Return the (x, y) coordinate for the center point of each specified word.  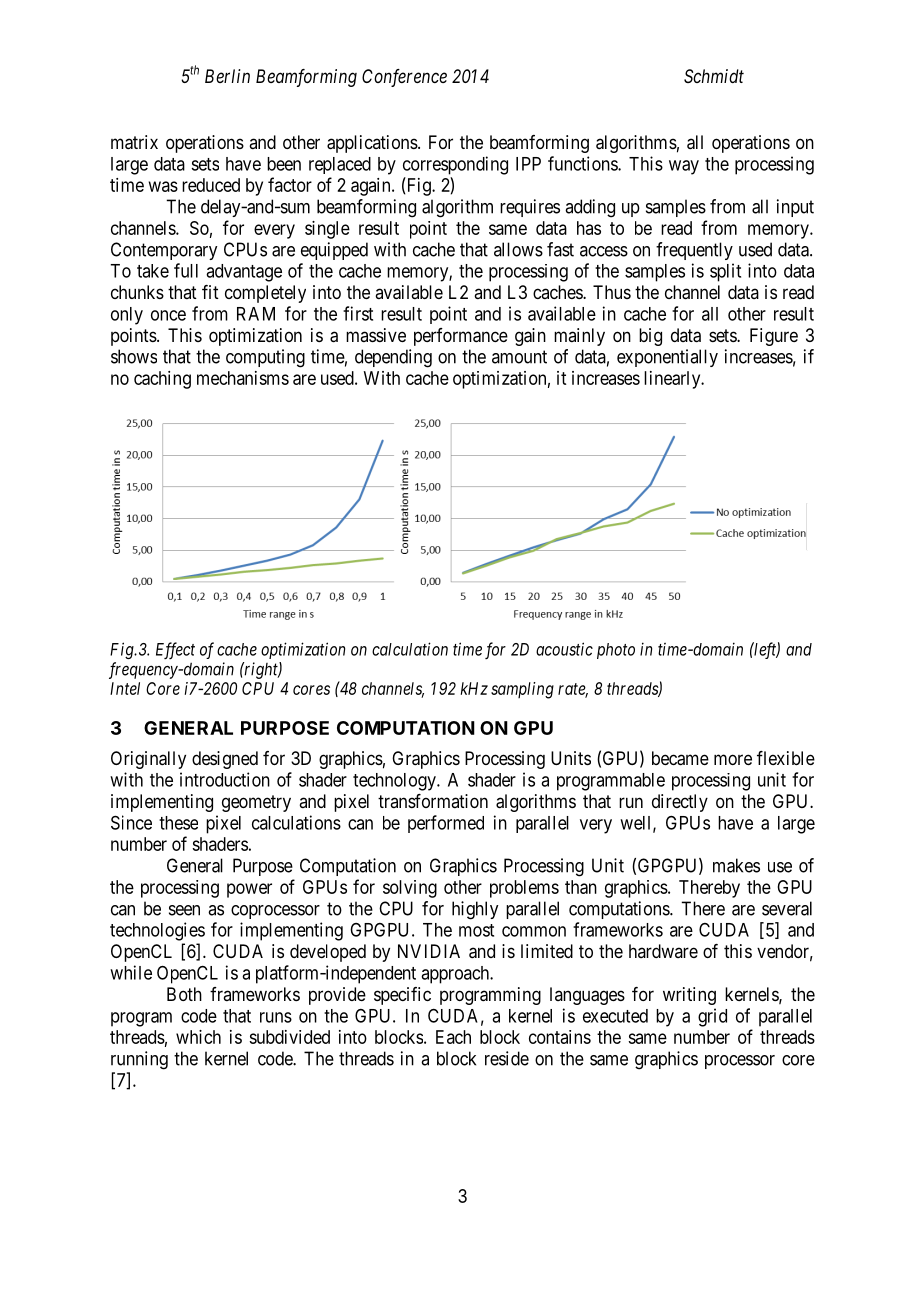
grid (712, 1017)
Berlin (227, 76)
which (198, 1037)
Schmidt (714, 76)
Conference (404, 78)
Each (453, 1037)
